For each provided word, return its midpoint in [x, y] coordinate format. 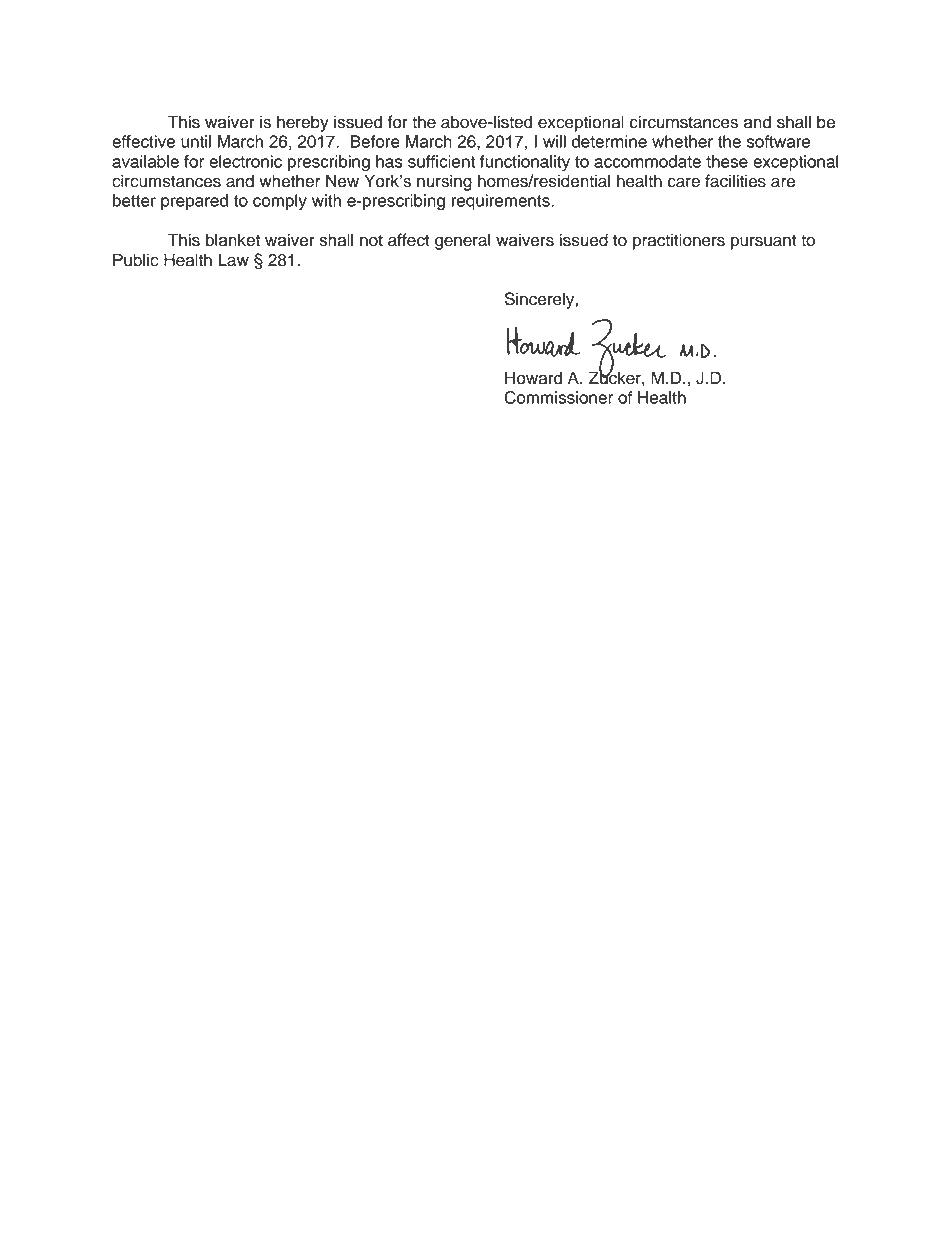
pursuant [764, 242]
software [778, 141]
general [463, 241]
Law [233, 260]
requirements [502, 202]
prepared [194, 202]
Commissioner [558, 397]
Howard [533, 378]
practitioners [679, 241]
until [196, 141]
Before [375, 141]
